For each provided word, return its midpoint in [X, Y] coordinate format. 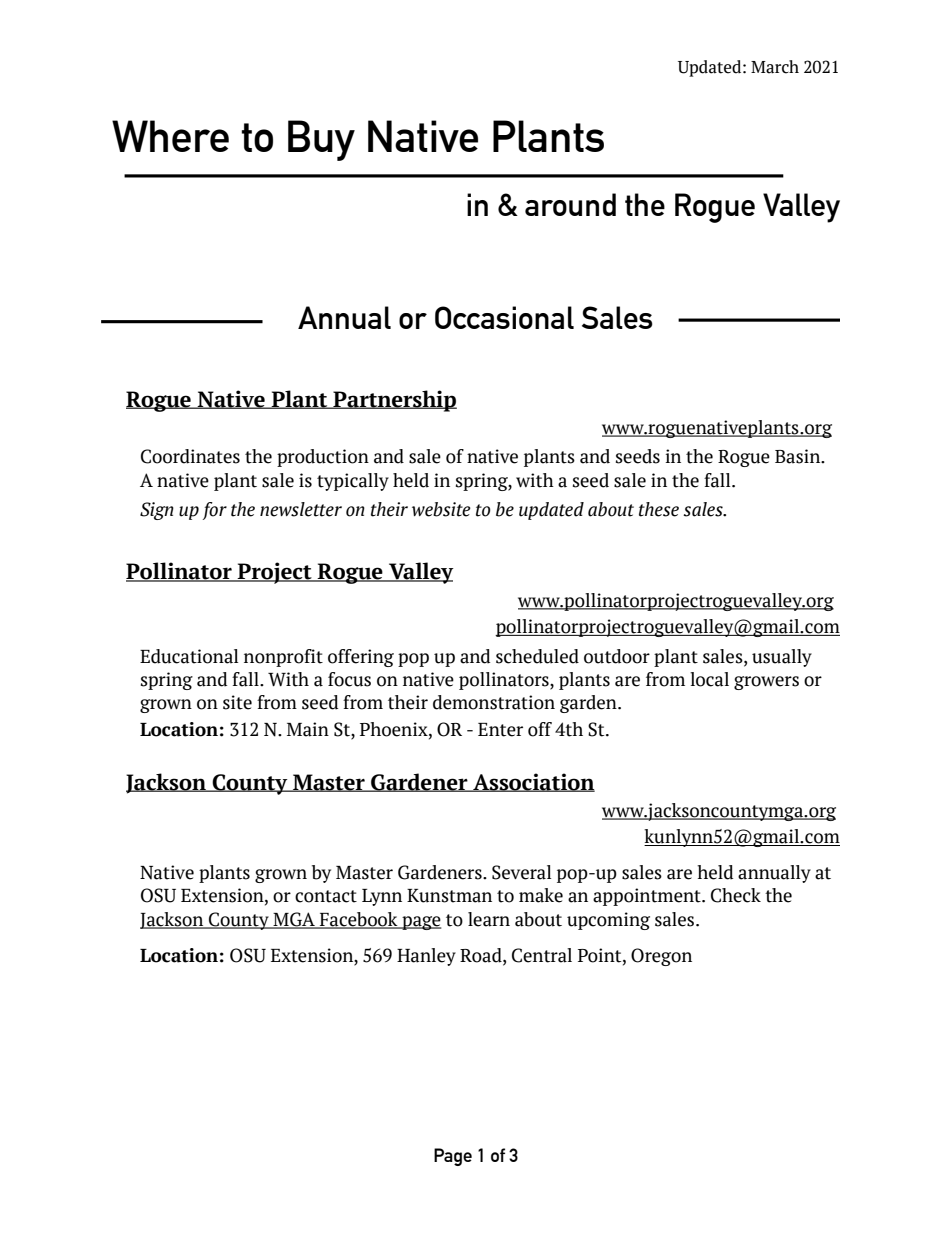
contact [326, 896]
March [775, 67]
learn [489, 919]
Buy [321, 140]
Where [170, 136]
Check [736, 895]
